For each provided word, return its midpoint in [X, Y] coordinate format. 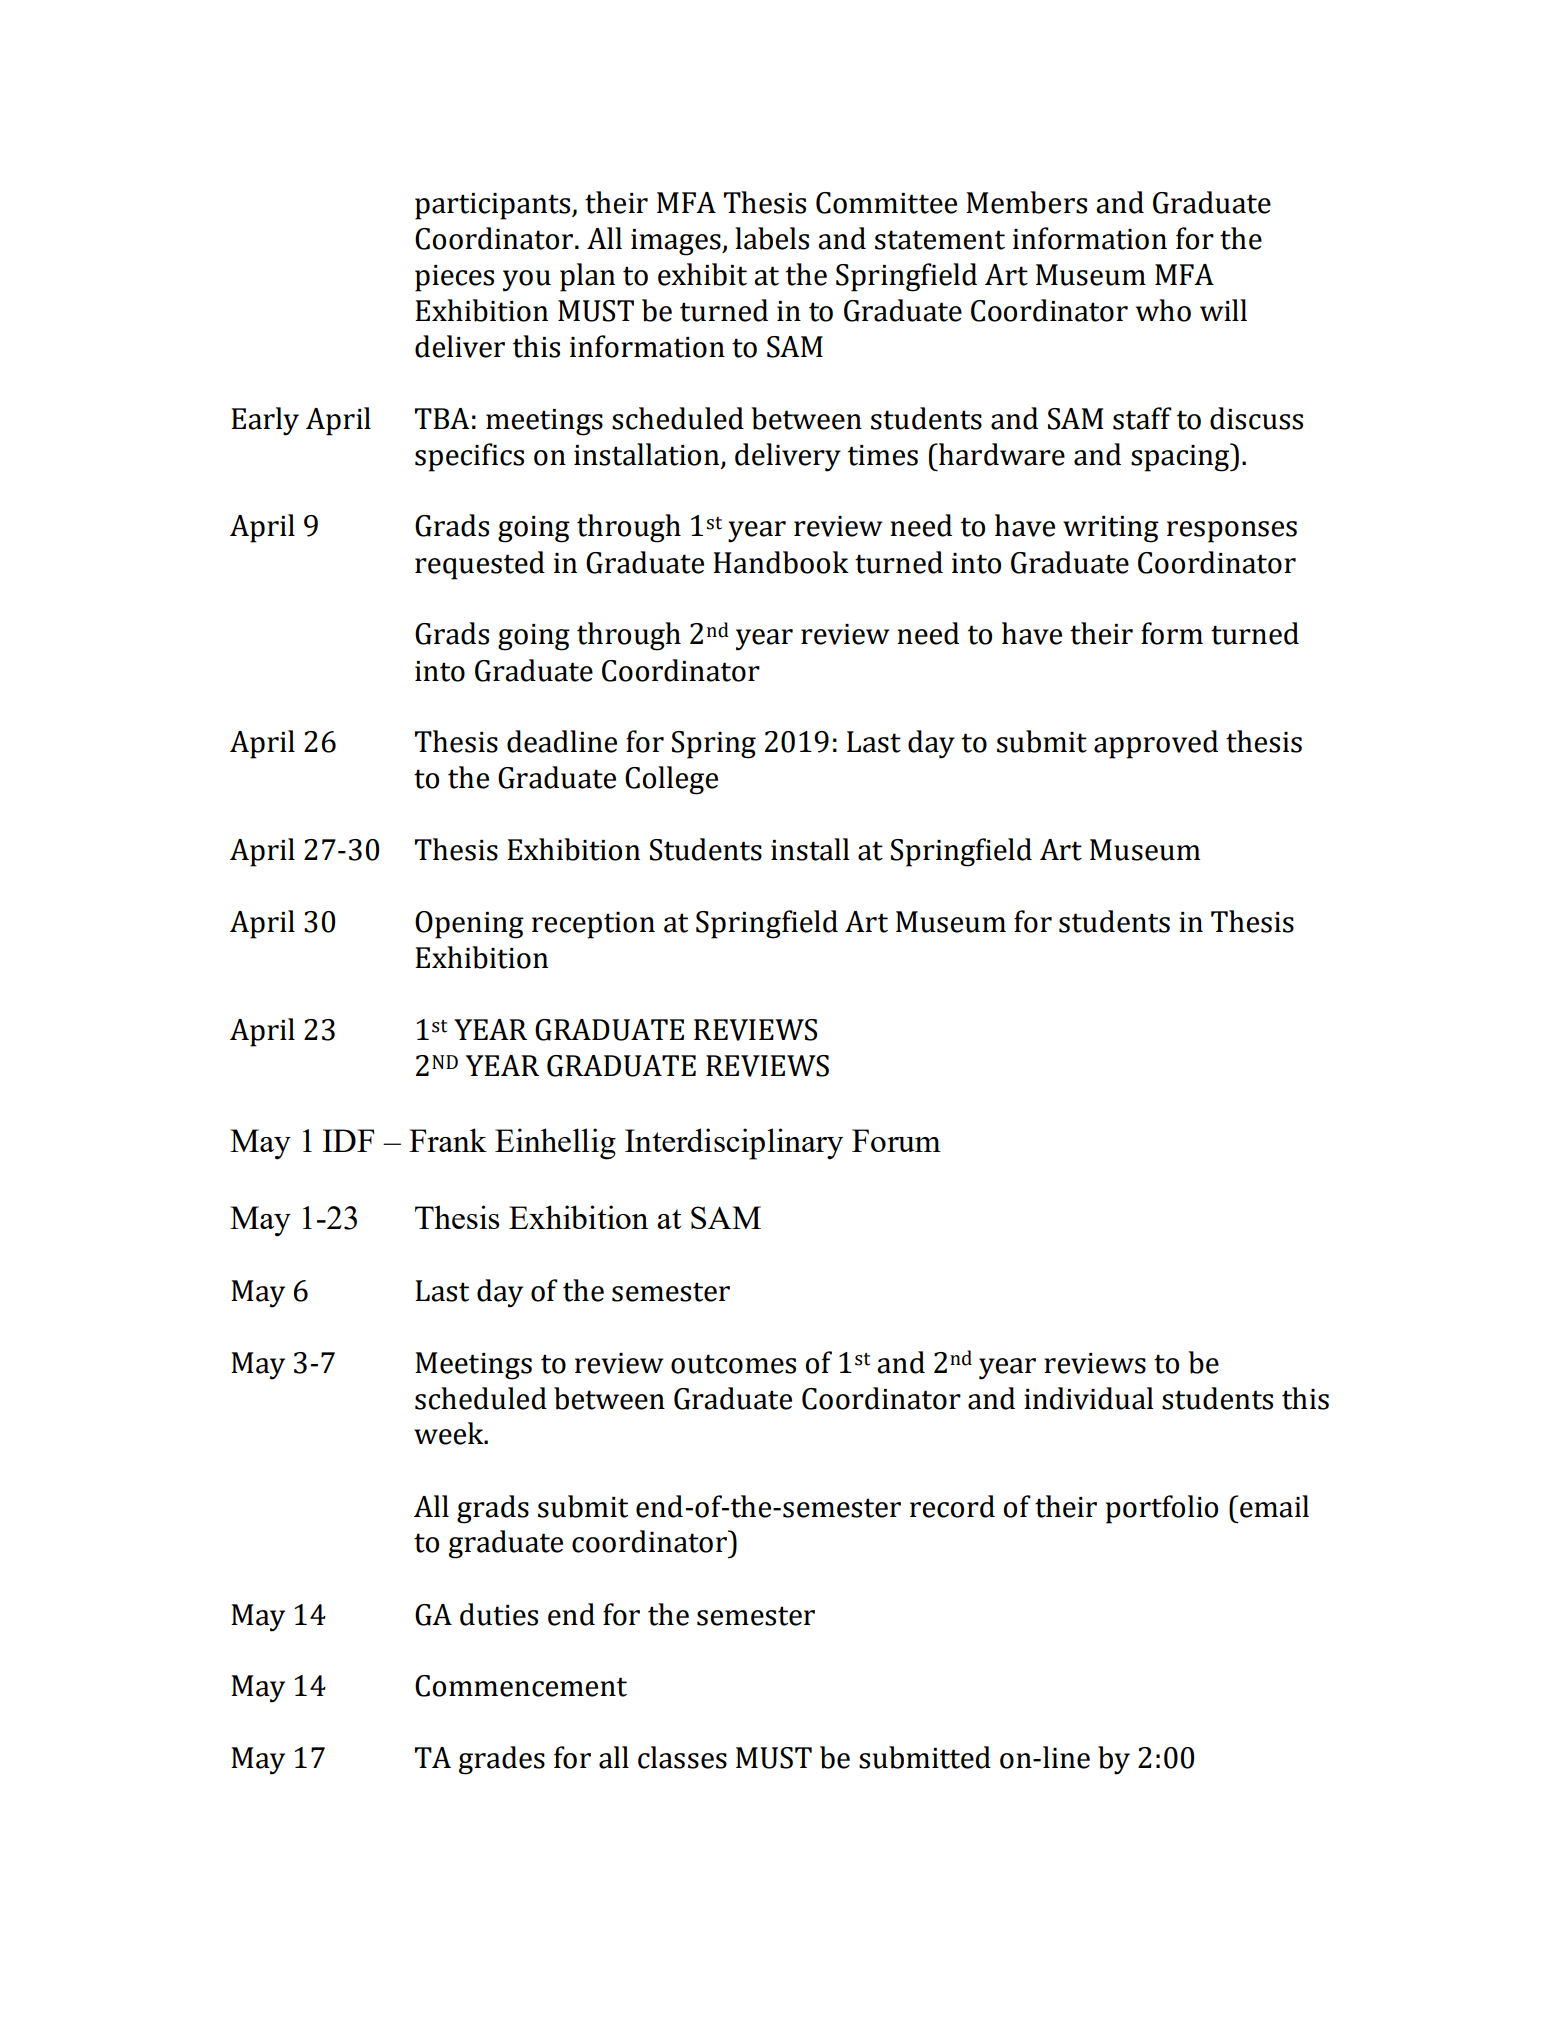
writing [1111, 529]
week [450, 1433]
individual [1088, 1398]
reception [593, 925]
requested [480, 565]
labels [772, 238]
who [1163, 310]
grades [502, 1760]
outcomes [733, 1364]
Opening [469, 925]
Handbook [781, 562]
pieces [454, 278]
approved [1156, 744]
